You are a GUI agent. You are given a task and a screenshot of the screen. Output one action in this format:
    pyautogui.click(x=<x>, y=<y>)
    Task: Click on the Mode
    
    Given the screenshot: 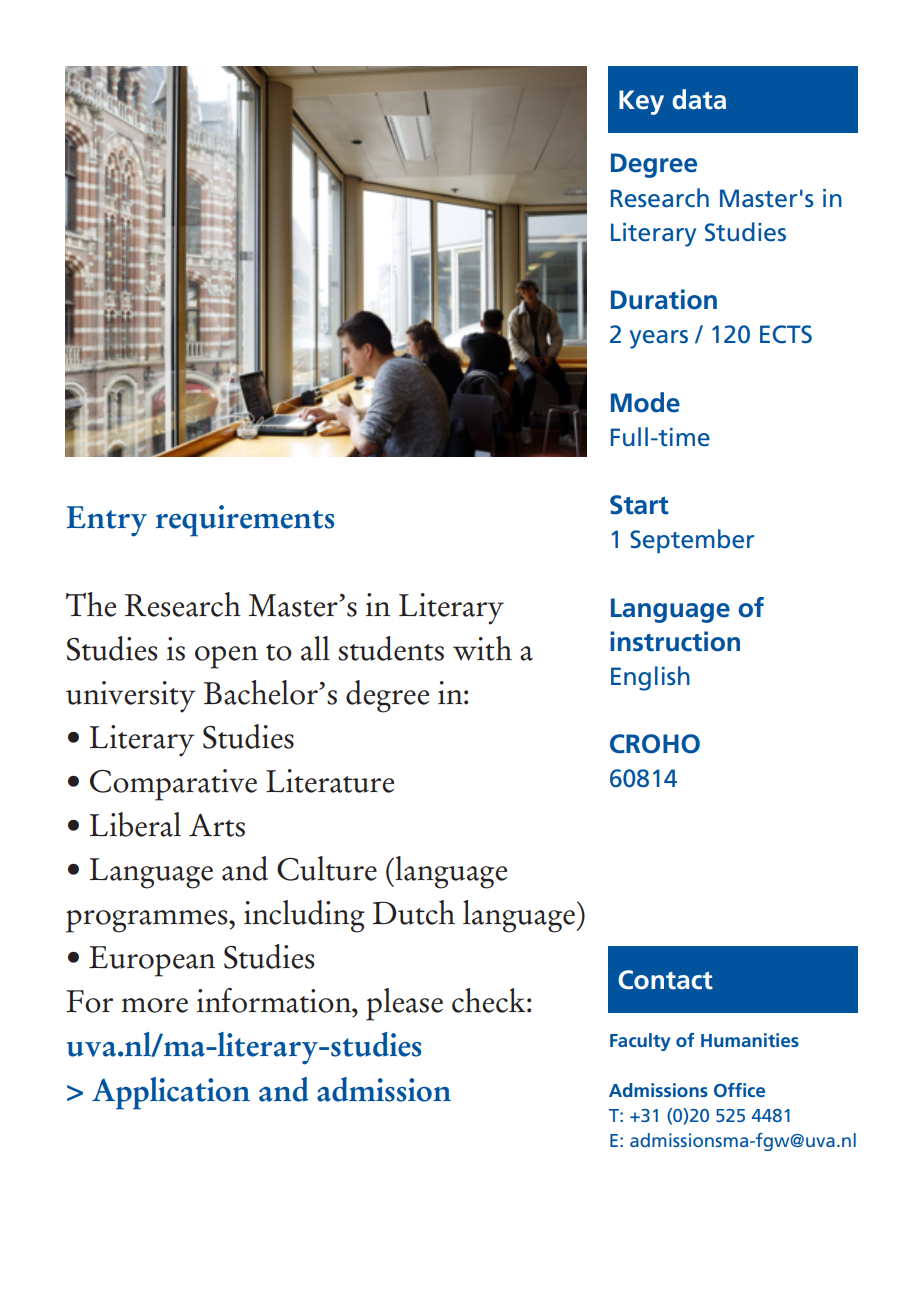 What is the action you would take?
    pyautogui.click(x=645, y=402)
